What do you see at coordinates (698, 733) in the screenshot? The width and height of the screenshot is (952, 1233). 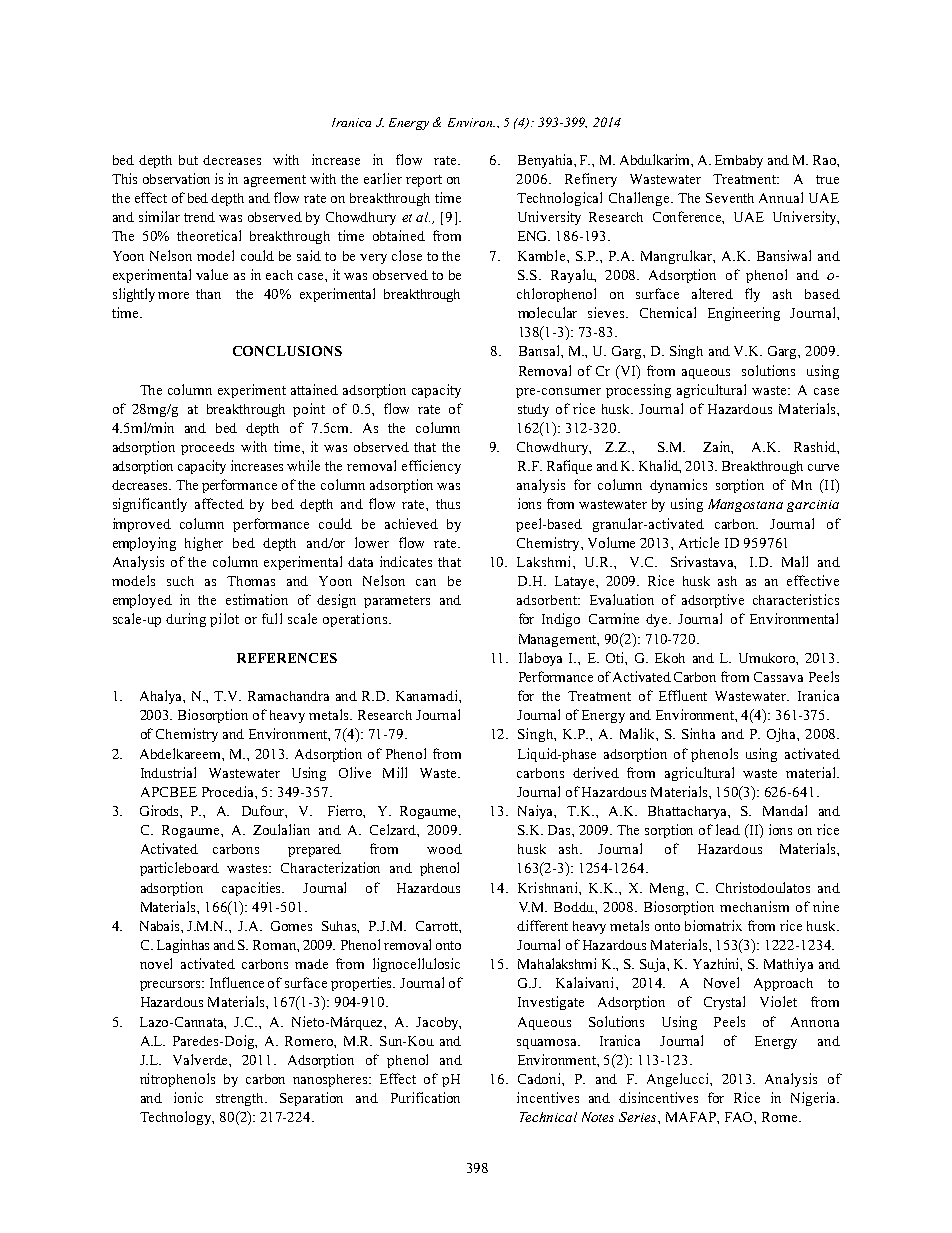 I see `Sinha` at bounding box center [698, 733].
